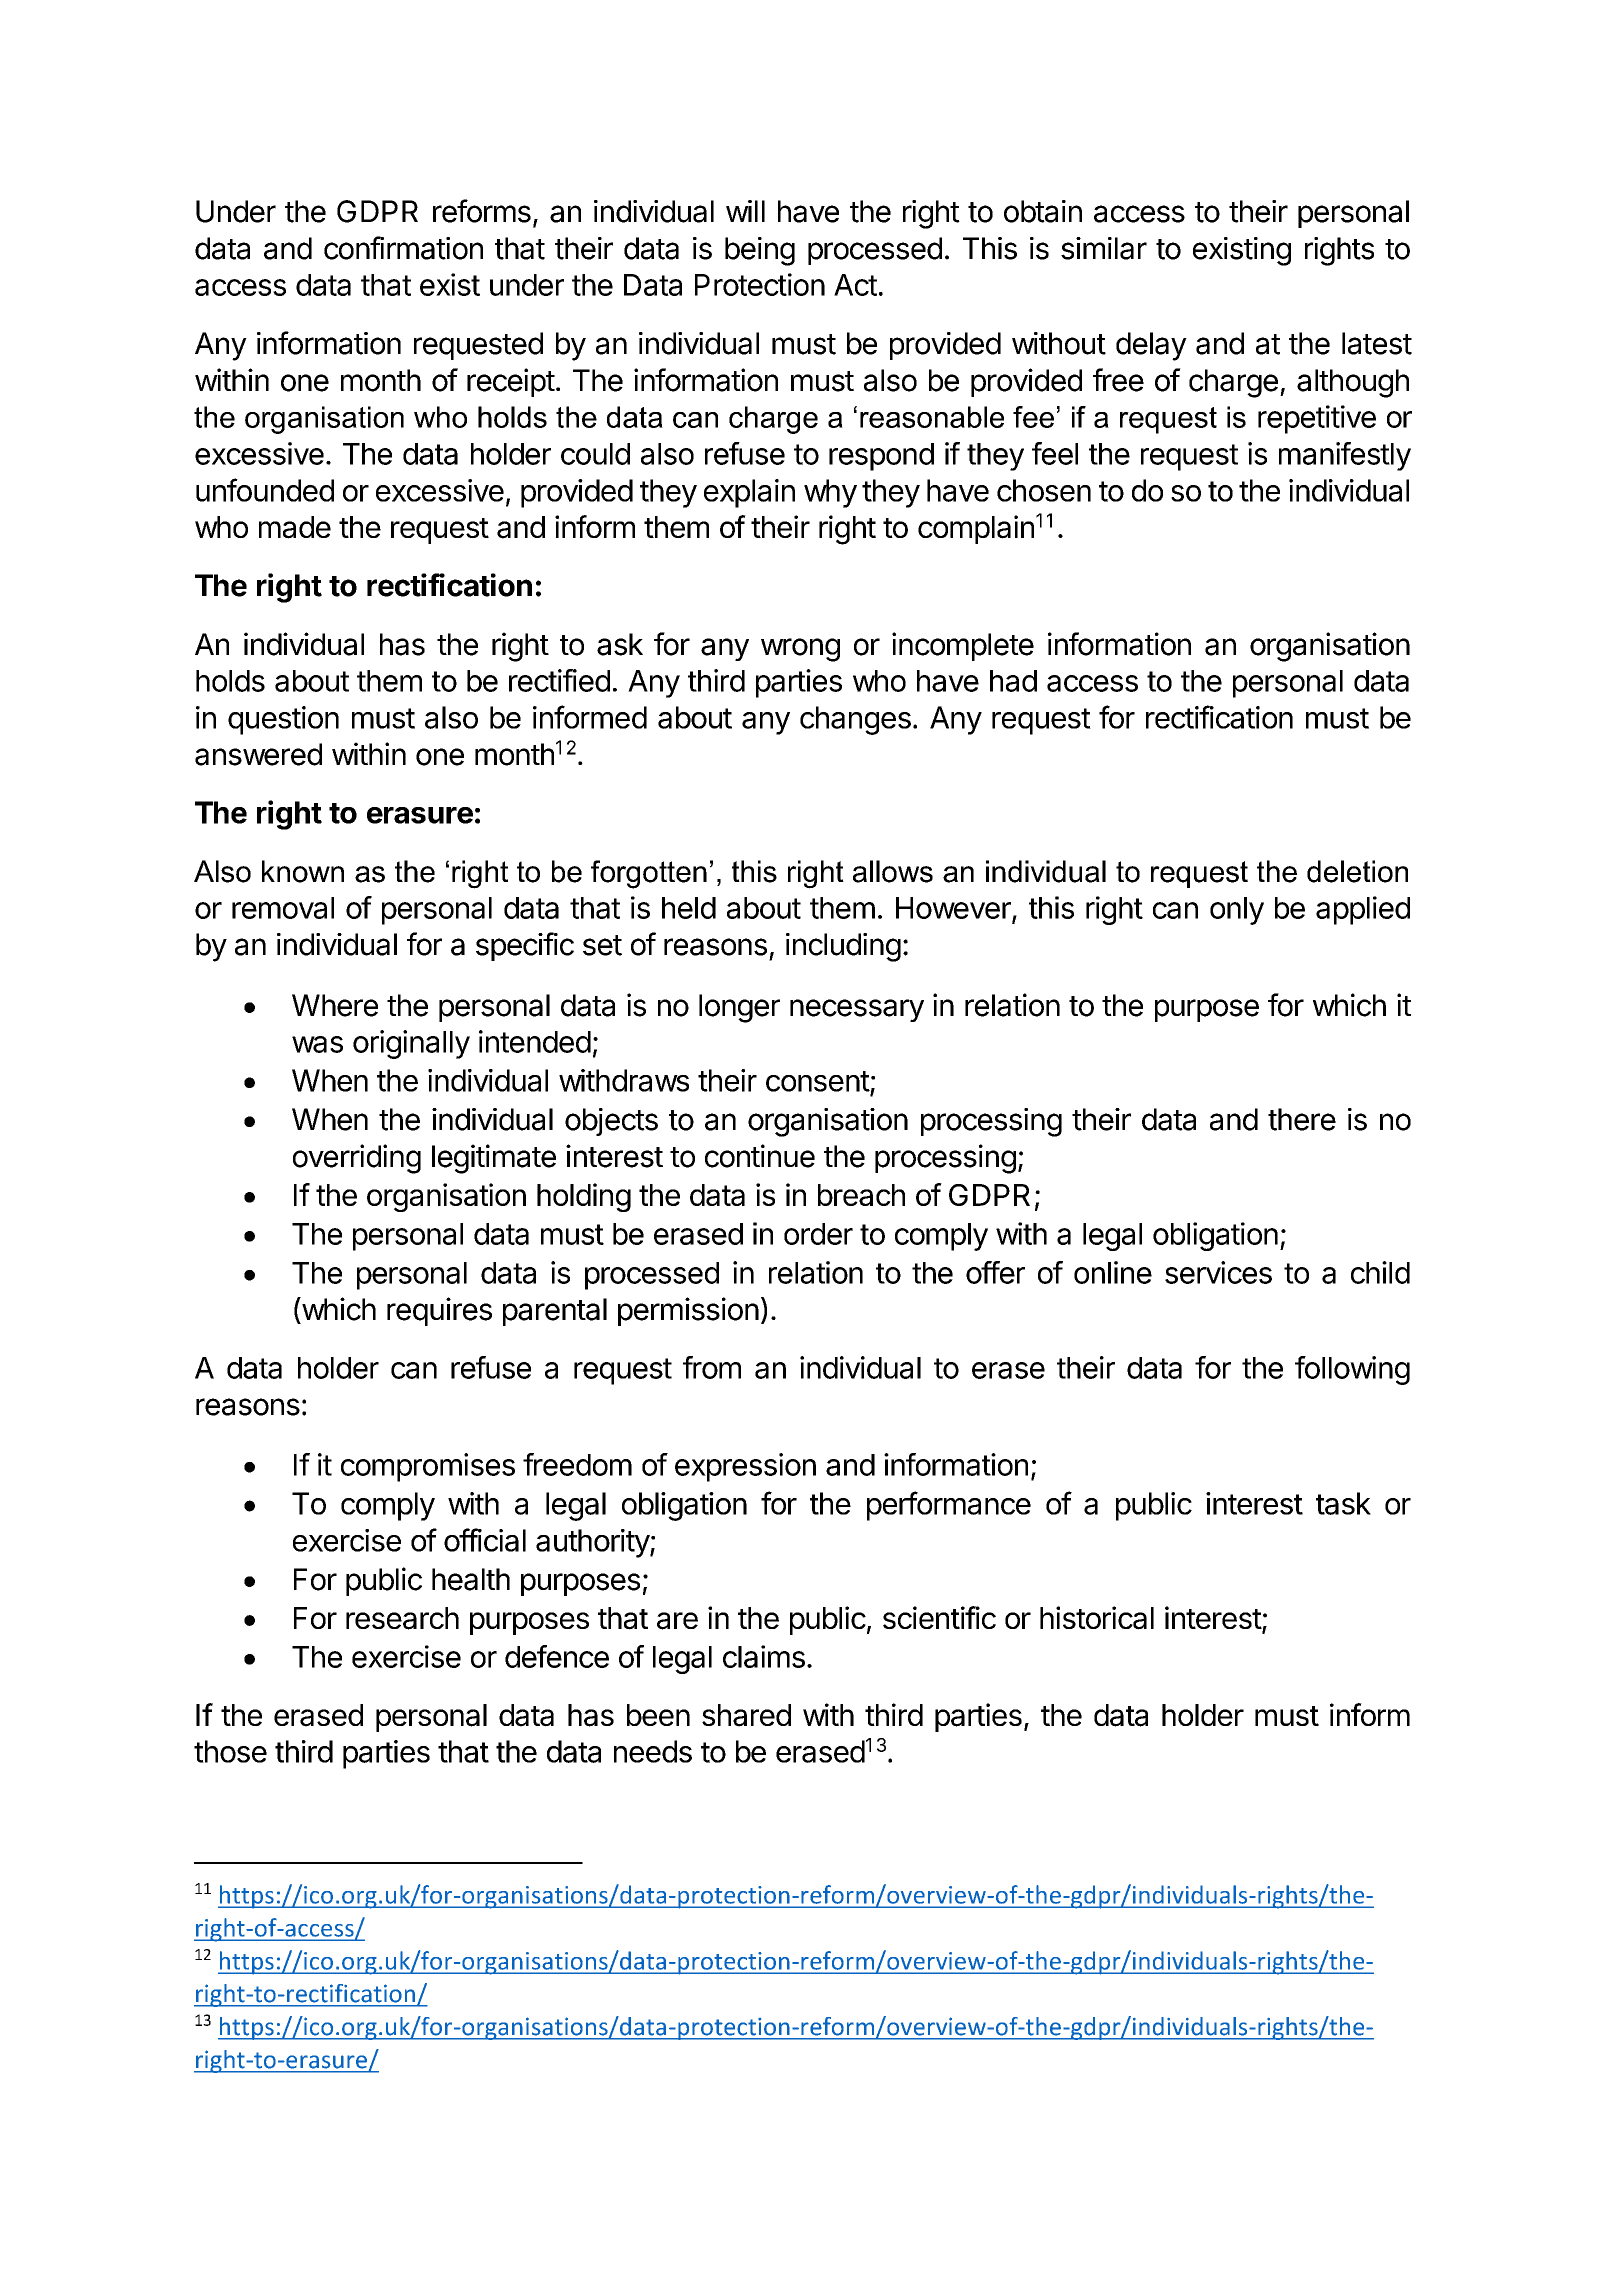  What do you see at coordinates (1097, 1618) in the page?
I see `historical` at bounding box center [1097, 1618].
